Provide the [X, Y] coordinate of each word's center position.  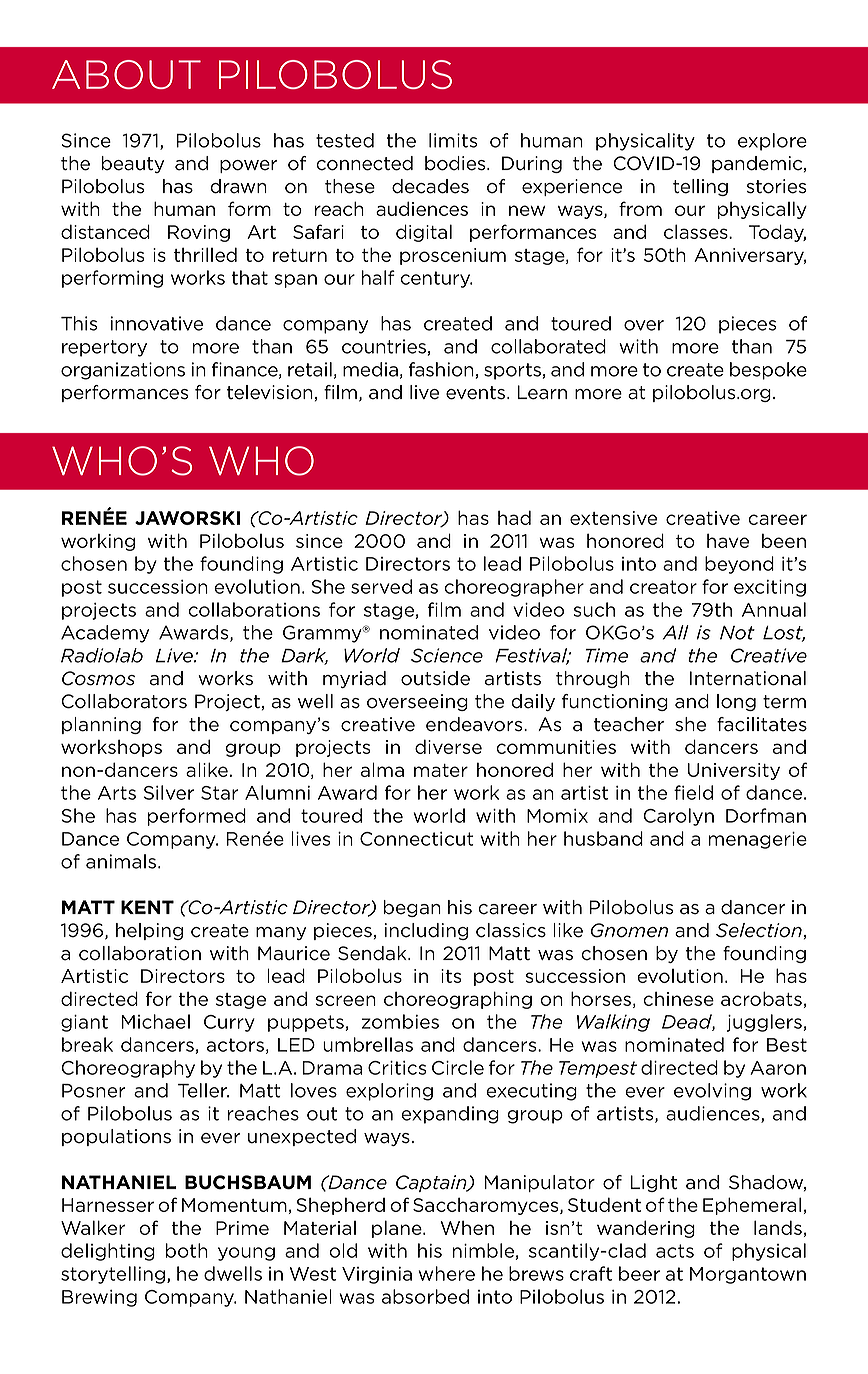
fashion [441, 369]
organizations [123, 371]
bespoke [768, 371]
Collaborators [124, 701]
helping [149, 931]
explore [772, 142]
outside [435, 678]
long [736, 702]
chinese [678, 999]
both [187, 1250]
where [446, 1273]
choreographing [458, 1000]
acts [675, 1251]
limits [453, 140]
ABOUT [126, 74]
